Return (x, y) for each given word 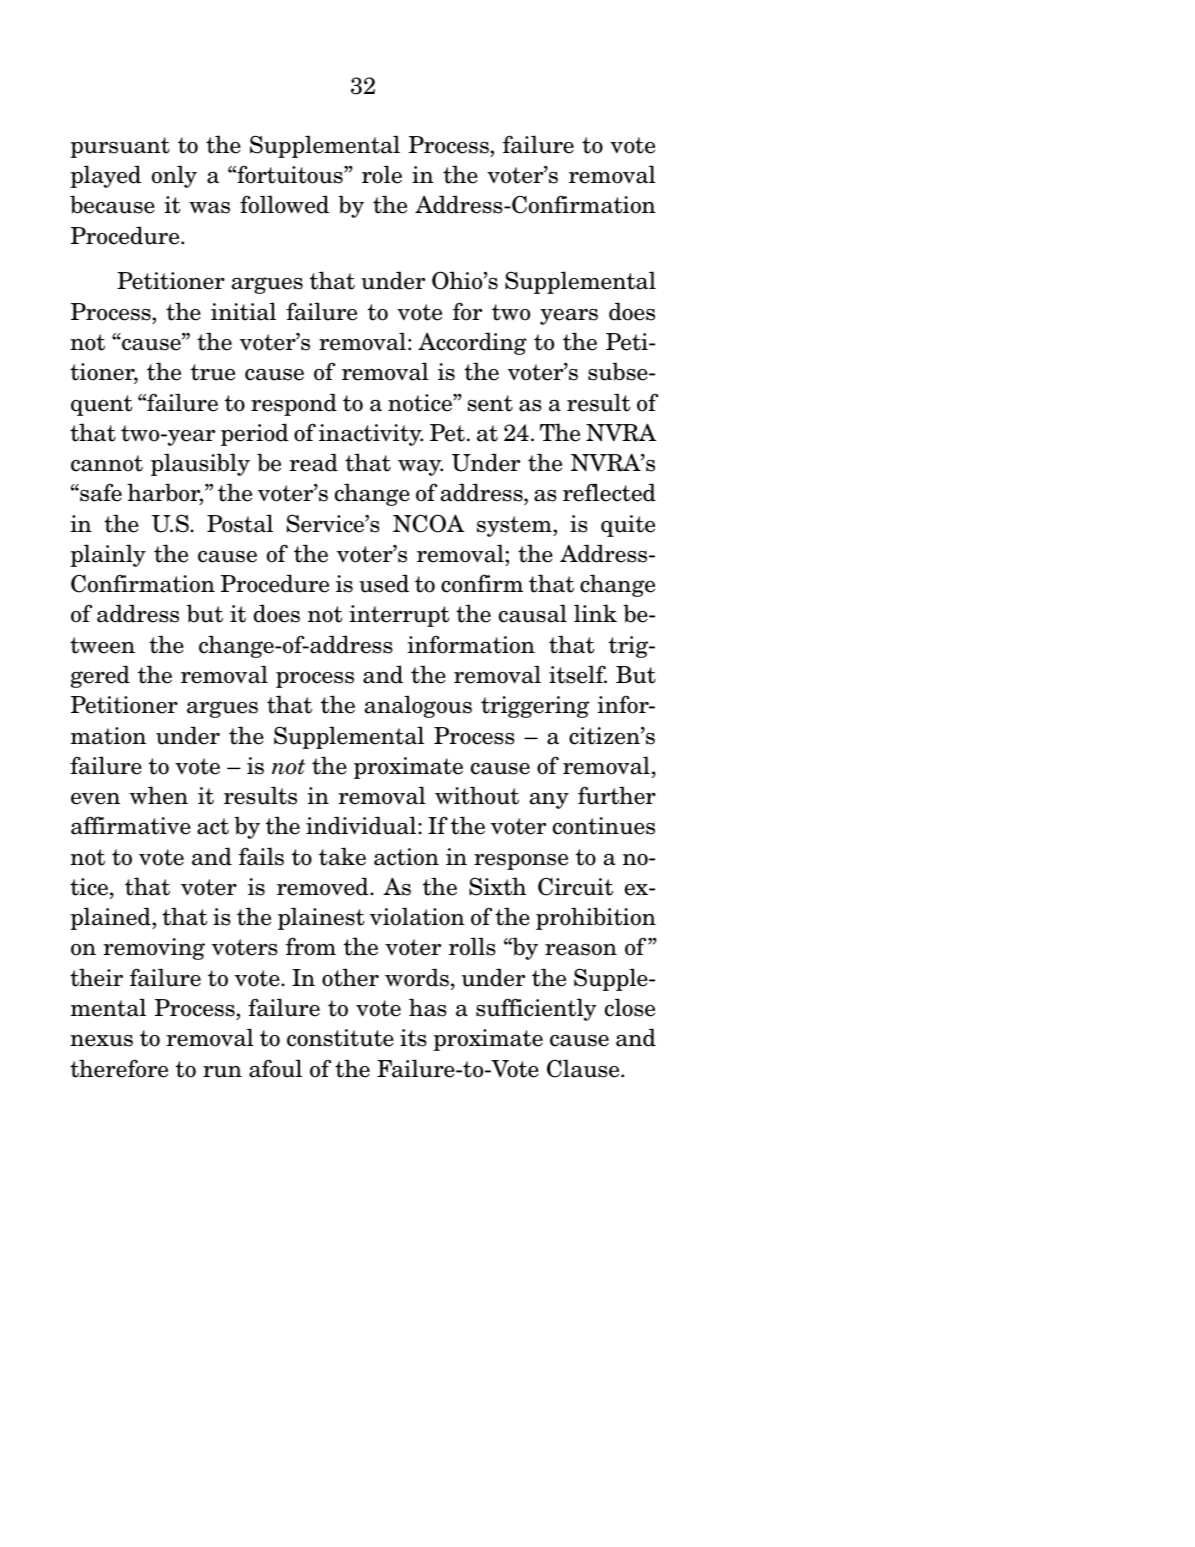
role (382, 174)
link (595, 613)
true (213, 372)
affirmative (131, 825)
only (174, 176)
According (472, 343)
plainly (108, 555)
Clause (584, 1068)
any (549, 801)
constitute (340, 1038)
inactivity (371, 435)
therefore (119, 1068)
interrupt (399, 616)
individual (362, 825)
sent (490, 403)
